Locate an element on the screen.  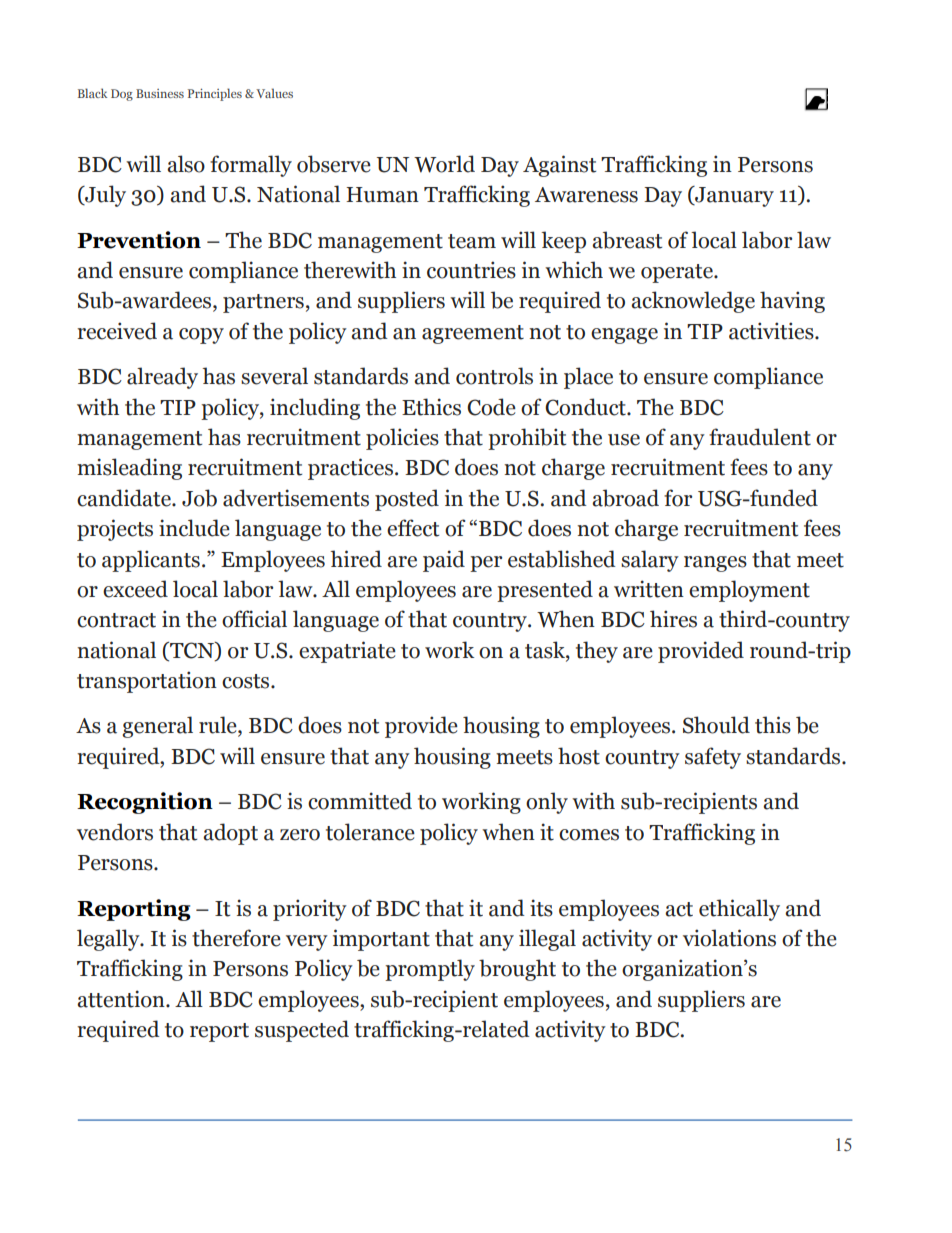
Ethics is located at coordinates (431, 407).
